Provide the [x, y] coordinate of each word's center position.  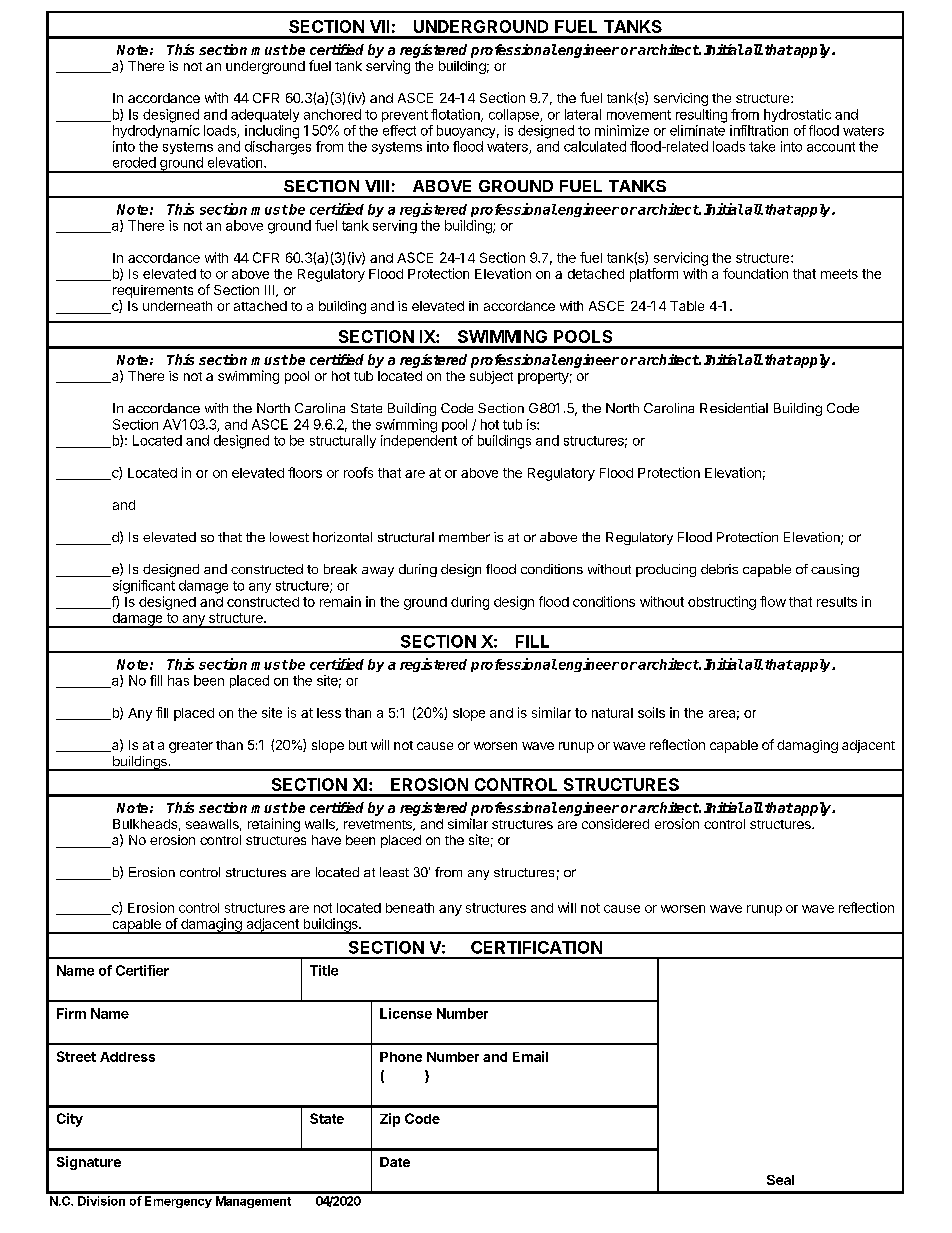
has [178, 680]
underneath [177, 306]
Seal [780, 1180]
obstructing [722, 603]
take [762, 146]
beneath [410, 908]
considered [615, 824]
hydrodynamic [156, 131]
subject [491, 377]
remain [340, 601]
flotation [456, 115]
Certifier [142, 970]
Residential [734, 408]
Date [395, 1162]
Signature [89, 1163]
